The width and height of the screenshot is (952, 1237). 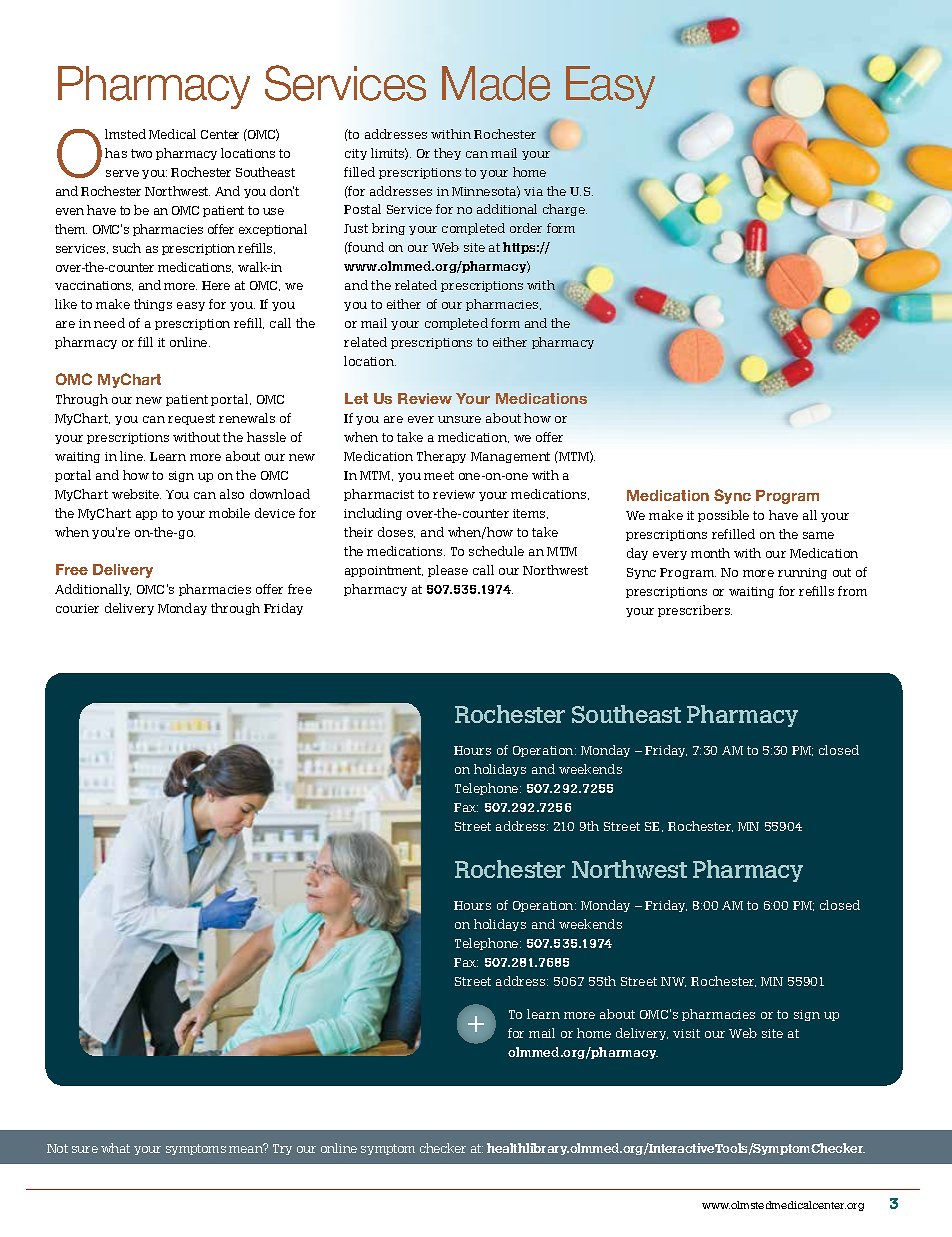 I want to click on please, so click(x=448, y=571).
